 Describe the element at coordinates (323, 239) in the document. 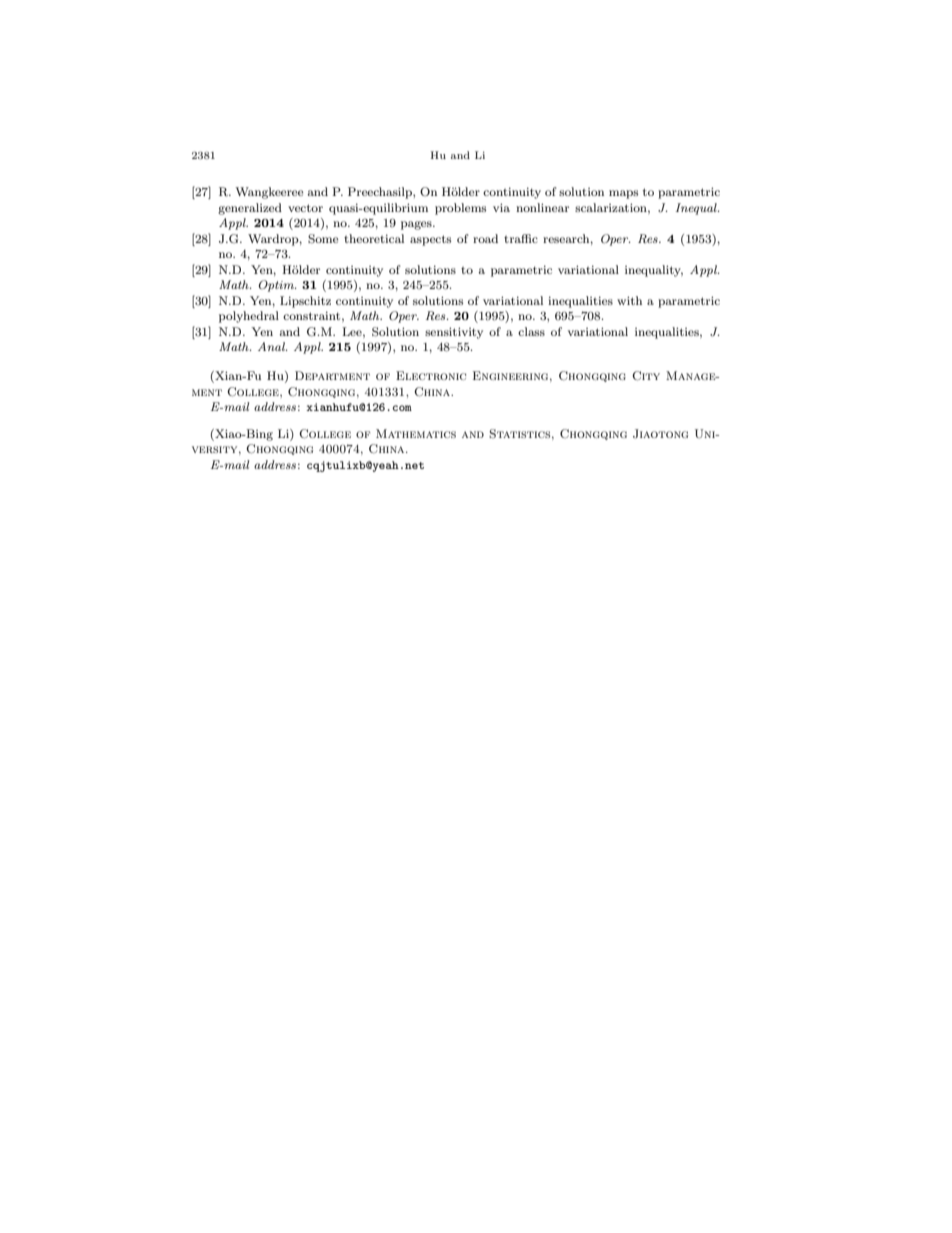

I see `Some` at that location.
